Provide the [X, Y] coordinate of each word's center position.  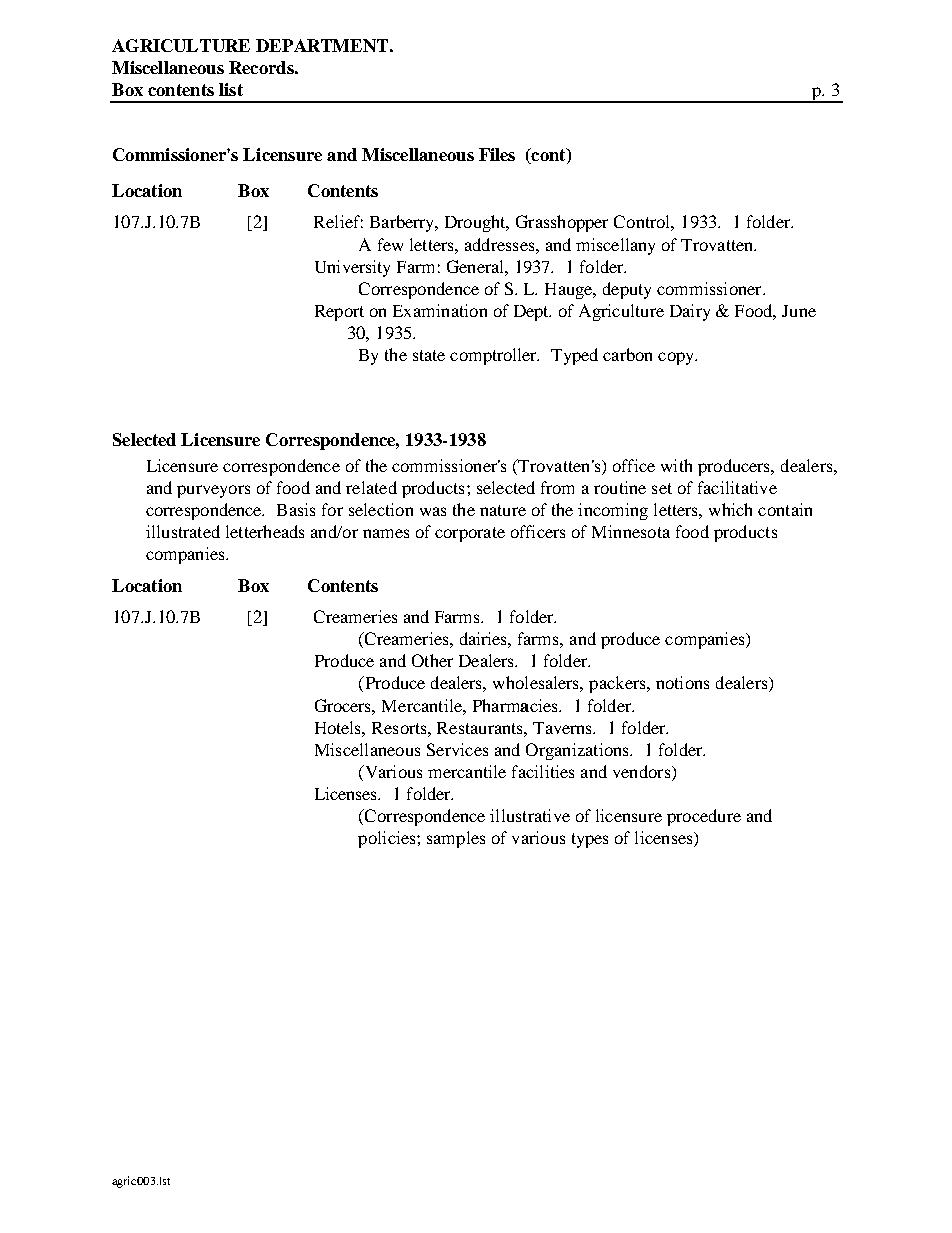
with [676, 465]
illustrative [530, 815]
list [231, 89]
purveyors [213, 491]
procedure [704, 817]
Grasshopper [562, 223]
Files [497, 154]
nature [503, 510]
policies [388, 839]
